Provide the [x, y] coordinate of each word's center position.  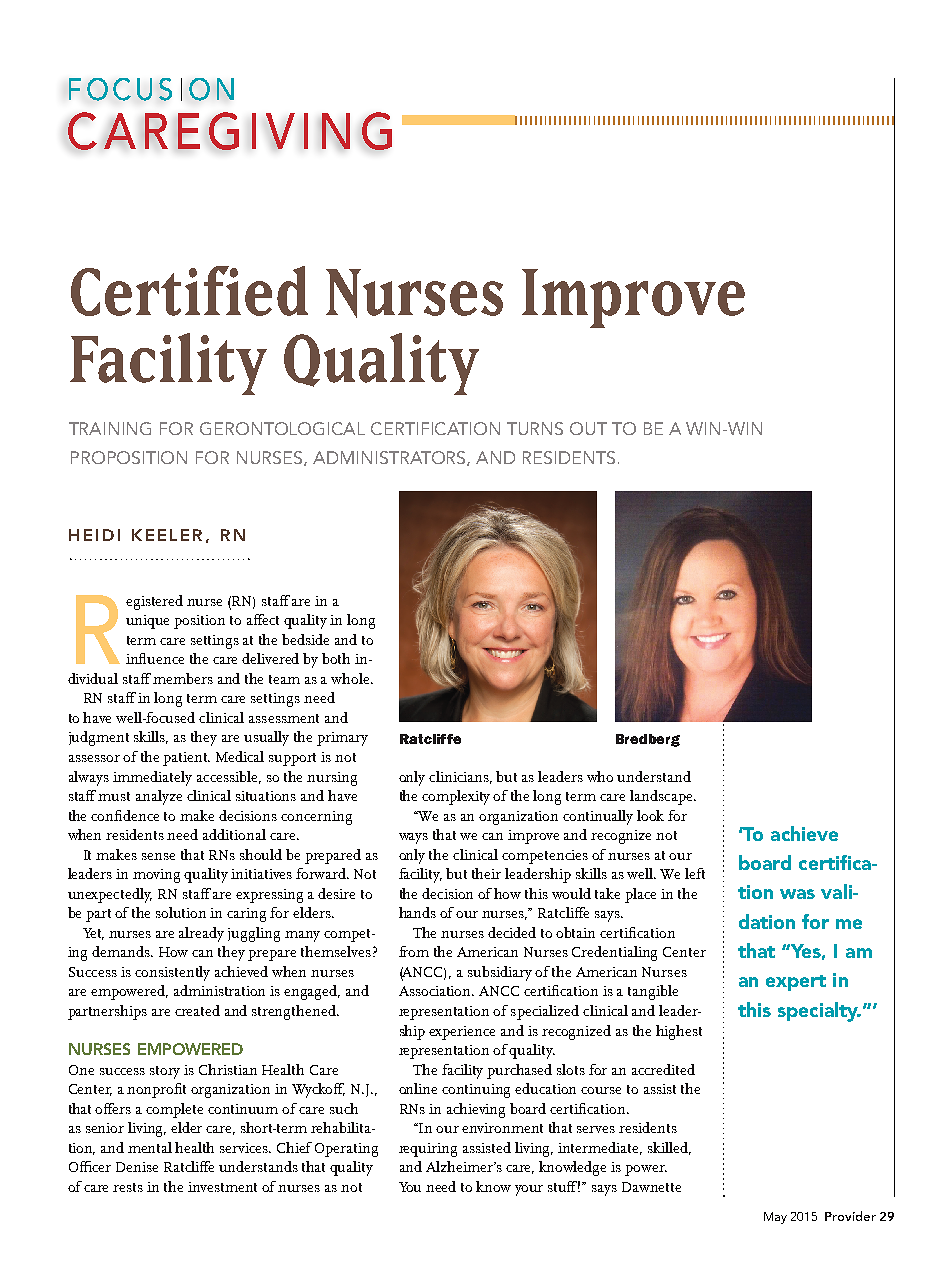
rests [128, 1187]
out [588, 428]
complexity [456, 797]
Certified [189, 291]
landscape [662, 797]
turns [535, 428]
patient [186, 759]
